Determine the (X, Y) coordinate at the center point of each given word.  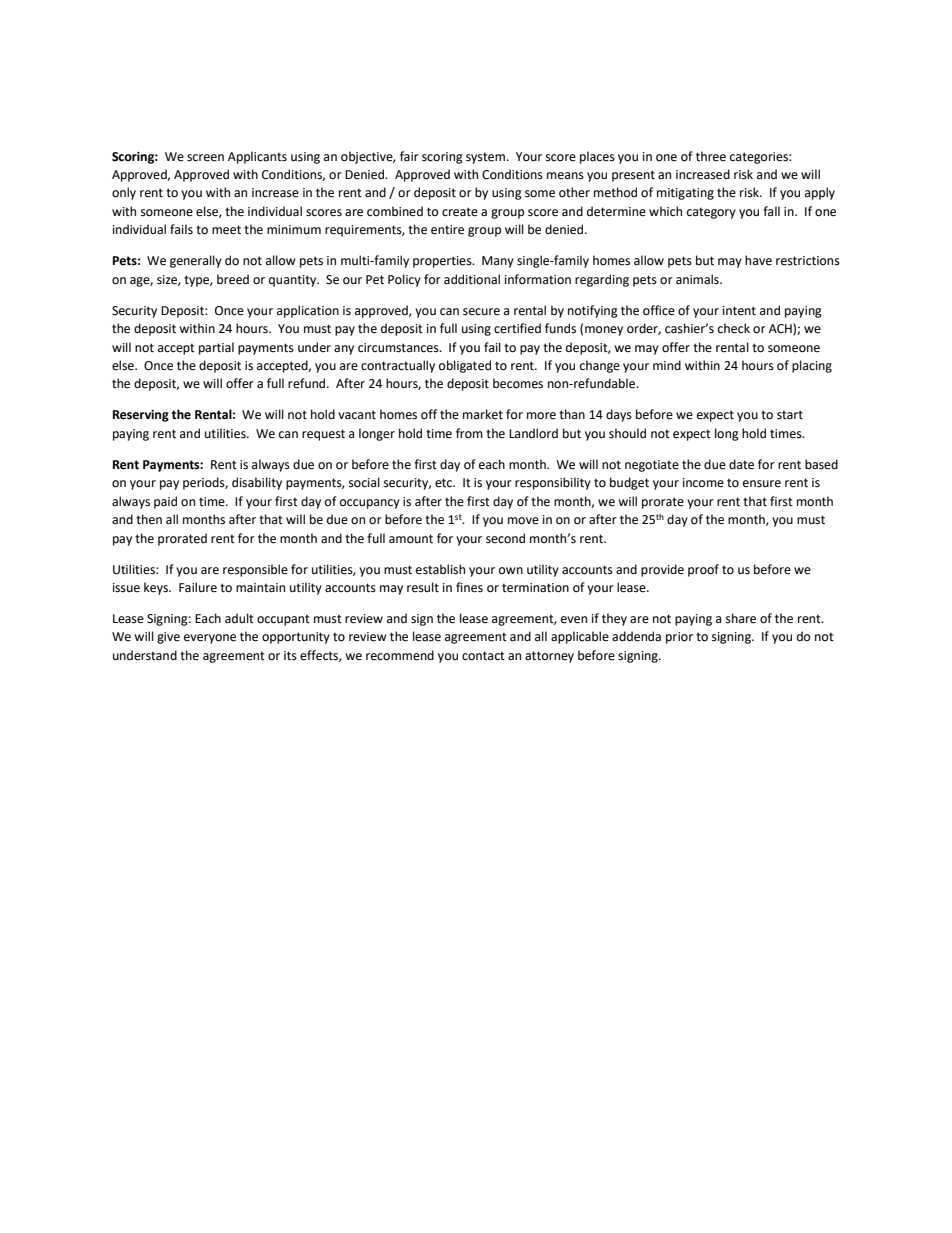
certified (517, 328)
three (711, 156)
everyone (210, 639)
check (734, 328)
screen (205, 158)
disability (257, 483)
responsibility (553, 483)
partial (216, 348)
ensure (762, 484)
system (485, 158)
